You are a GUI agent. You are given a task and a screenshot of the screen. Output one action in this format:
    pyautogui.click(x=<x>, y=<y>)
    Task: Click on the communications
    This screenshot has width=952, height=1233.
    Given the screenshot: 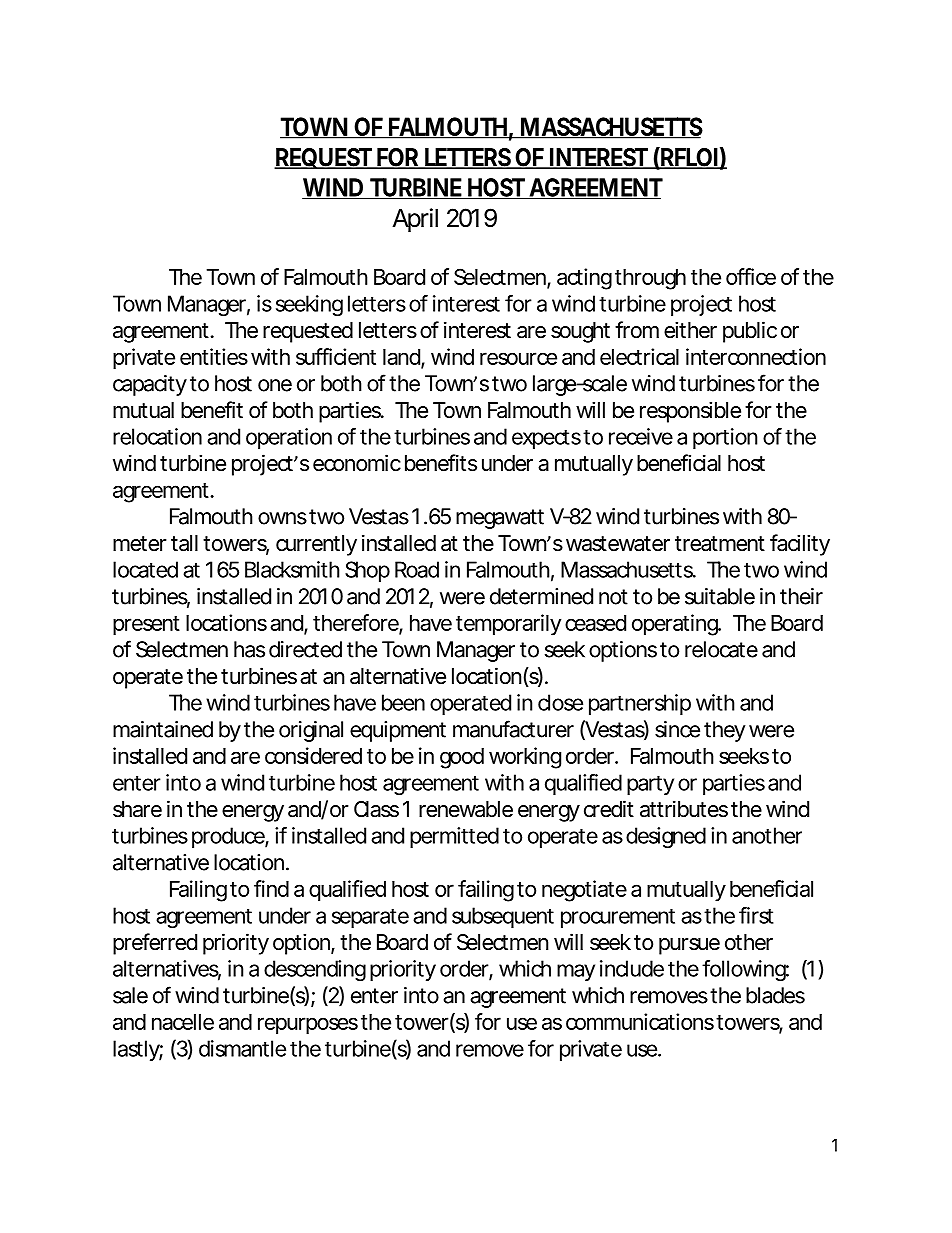 What is the action you would take?
    pyautogui.click(x=641, y=1021)
